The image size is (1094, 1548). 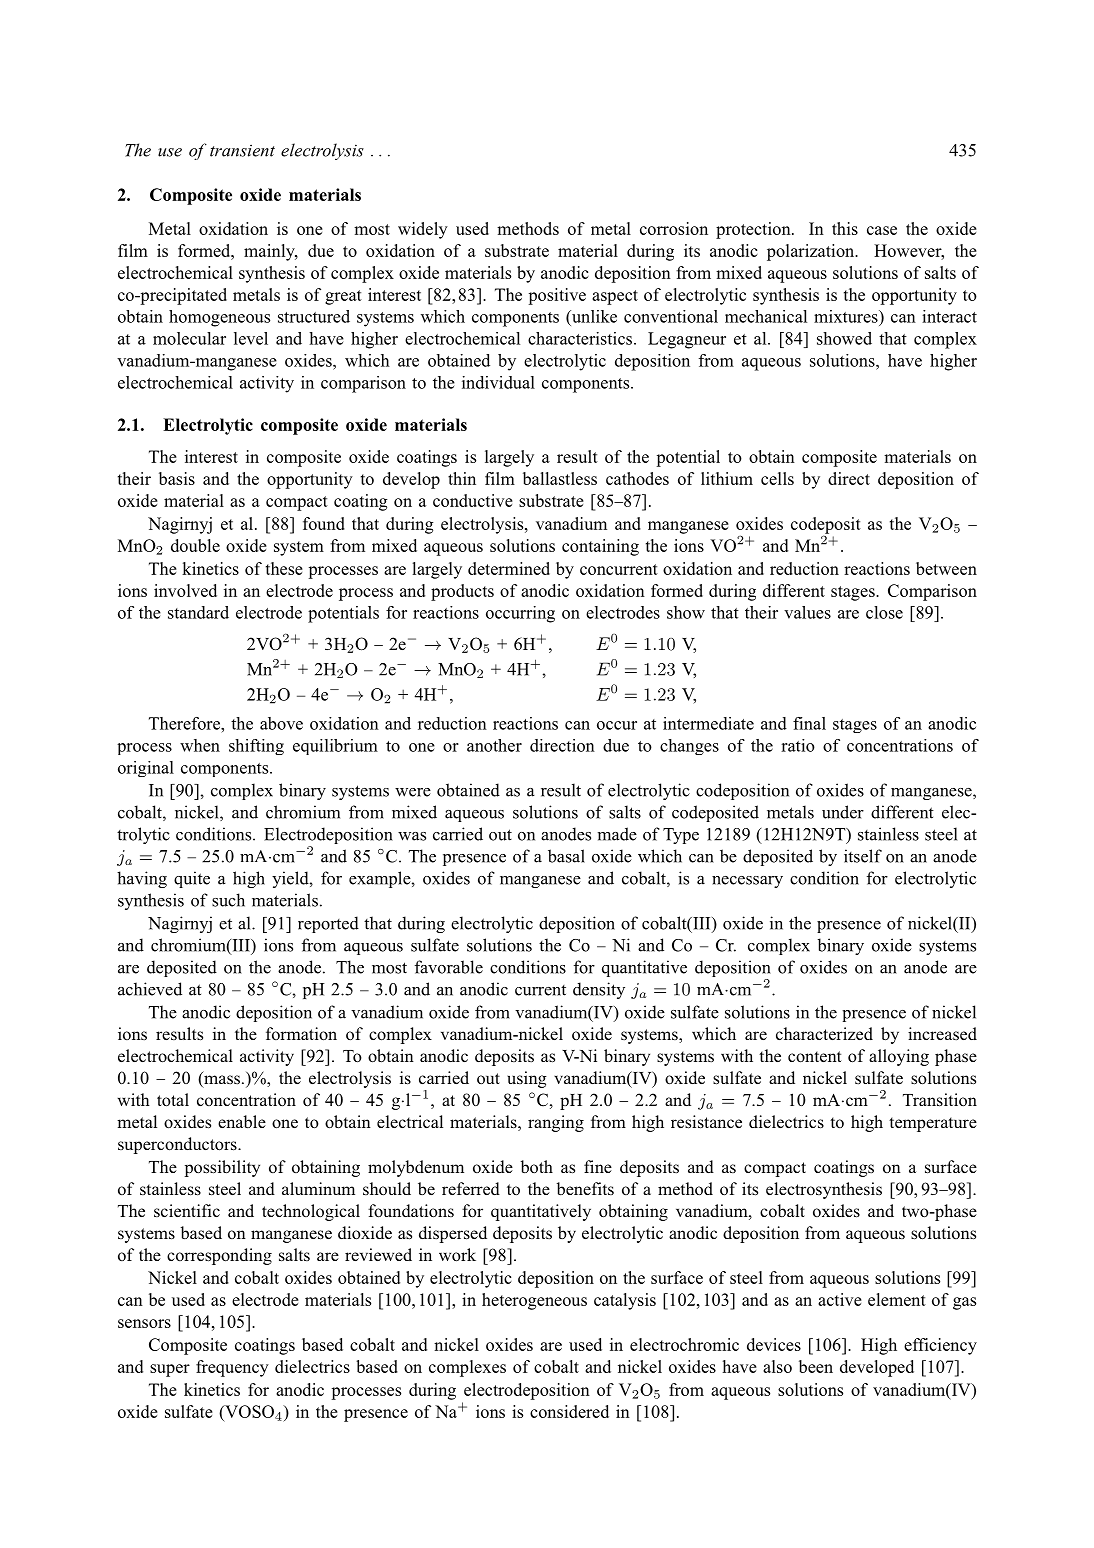 I want to click on this, so click(x=845, y=228).
